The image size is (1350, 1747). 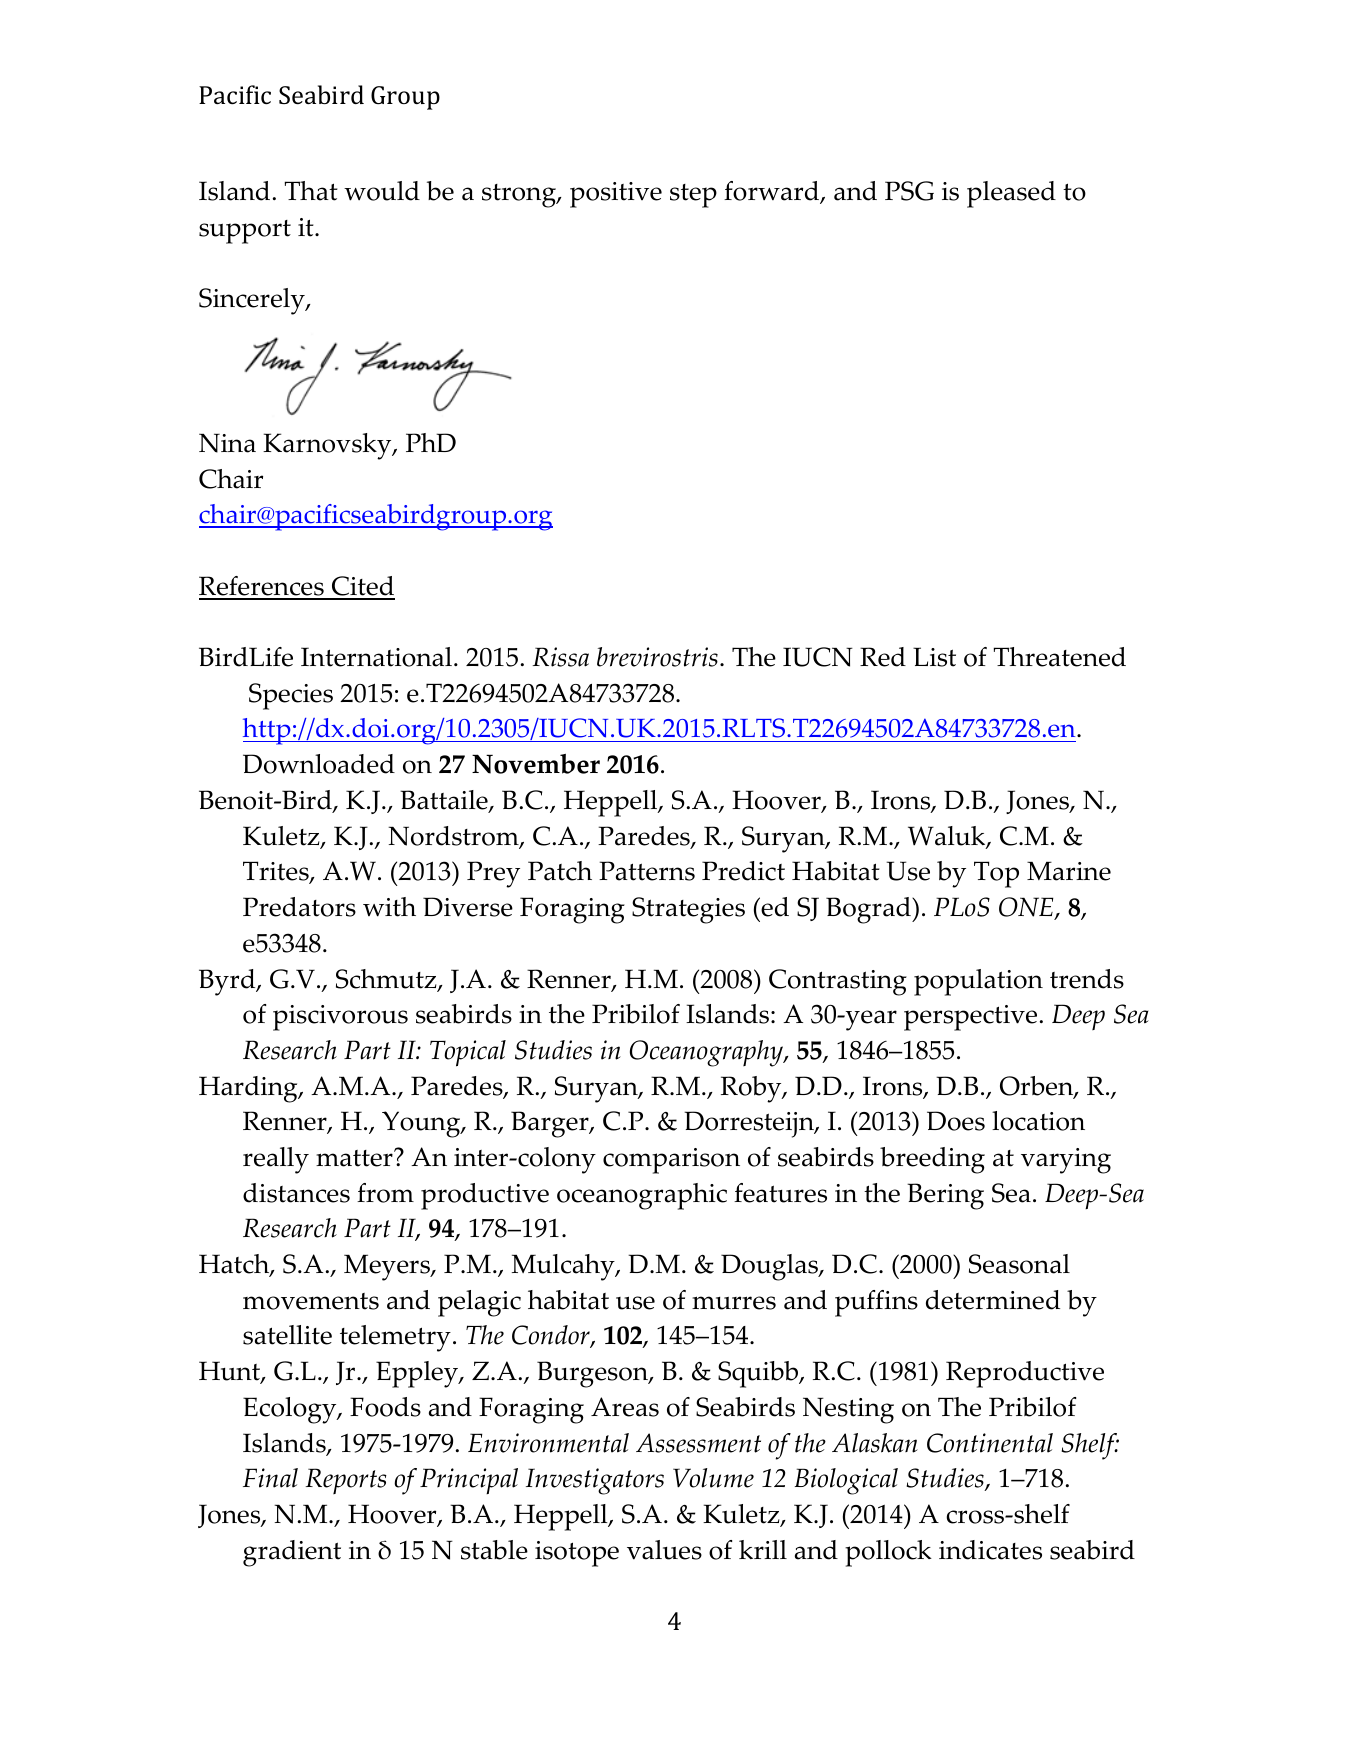 What do you see at coordinates (311, 191) in the screenshot?
I see `That` at bounding box center [311, 191].
